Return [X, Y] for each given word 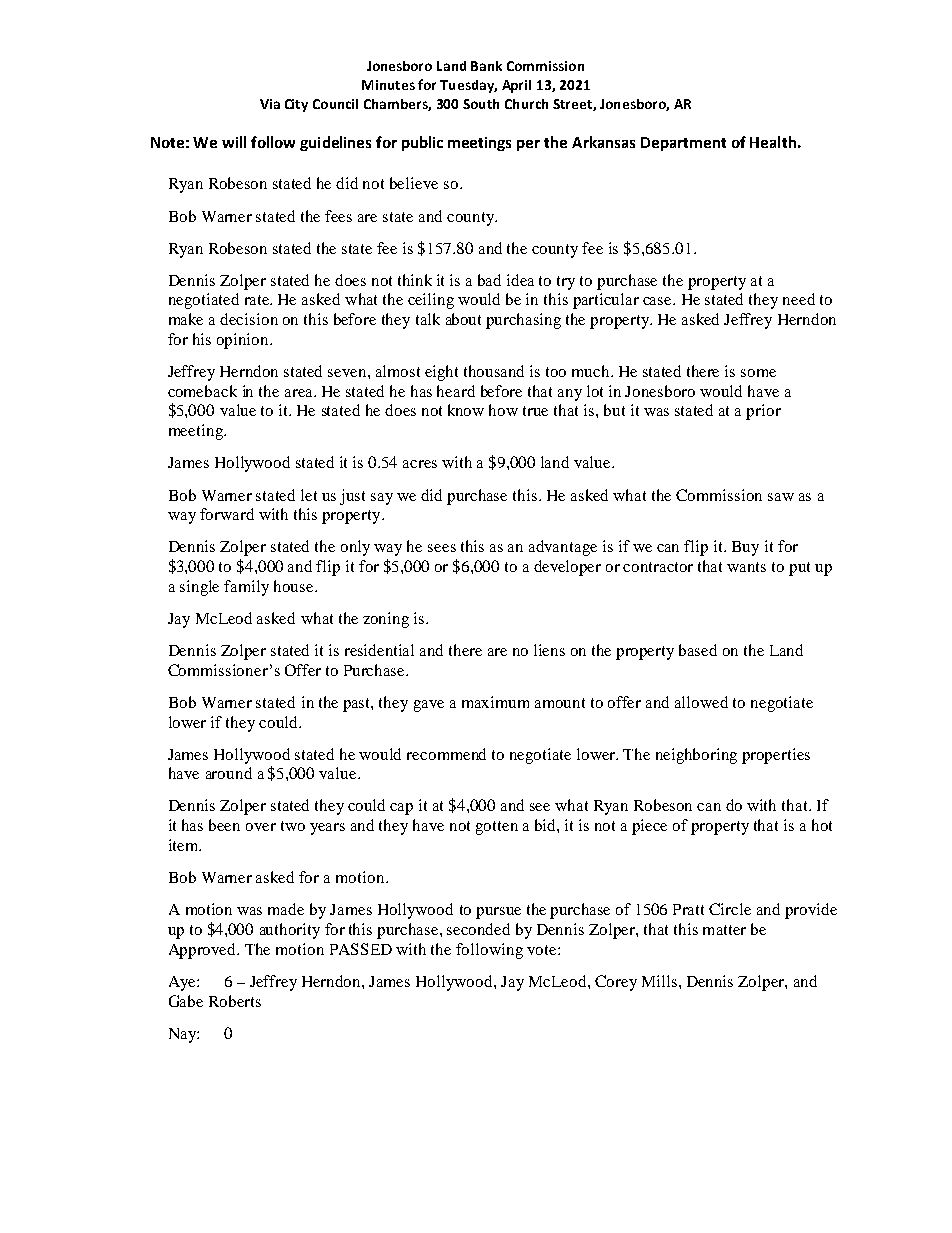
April [516, 86]
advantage [563, 548]
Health [773, 142]
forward [227, 514]
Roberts [235, 1001]
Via [270, 104]
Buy [745, 548]
